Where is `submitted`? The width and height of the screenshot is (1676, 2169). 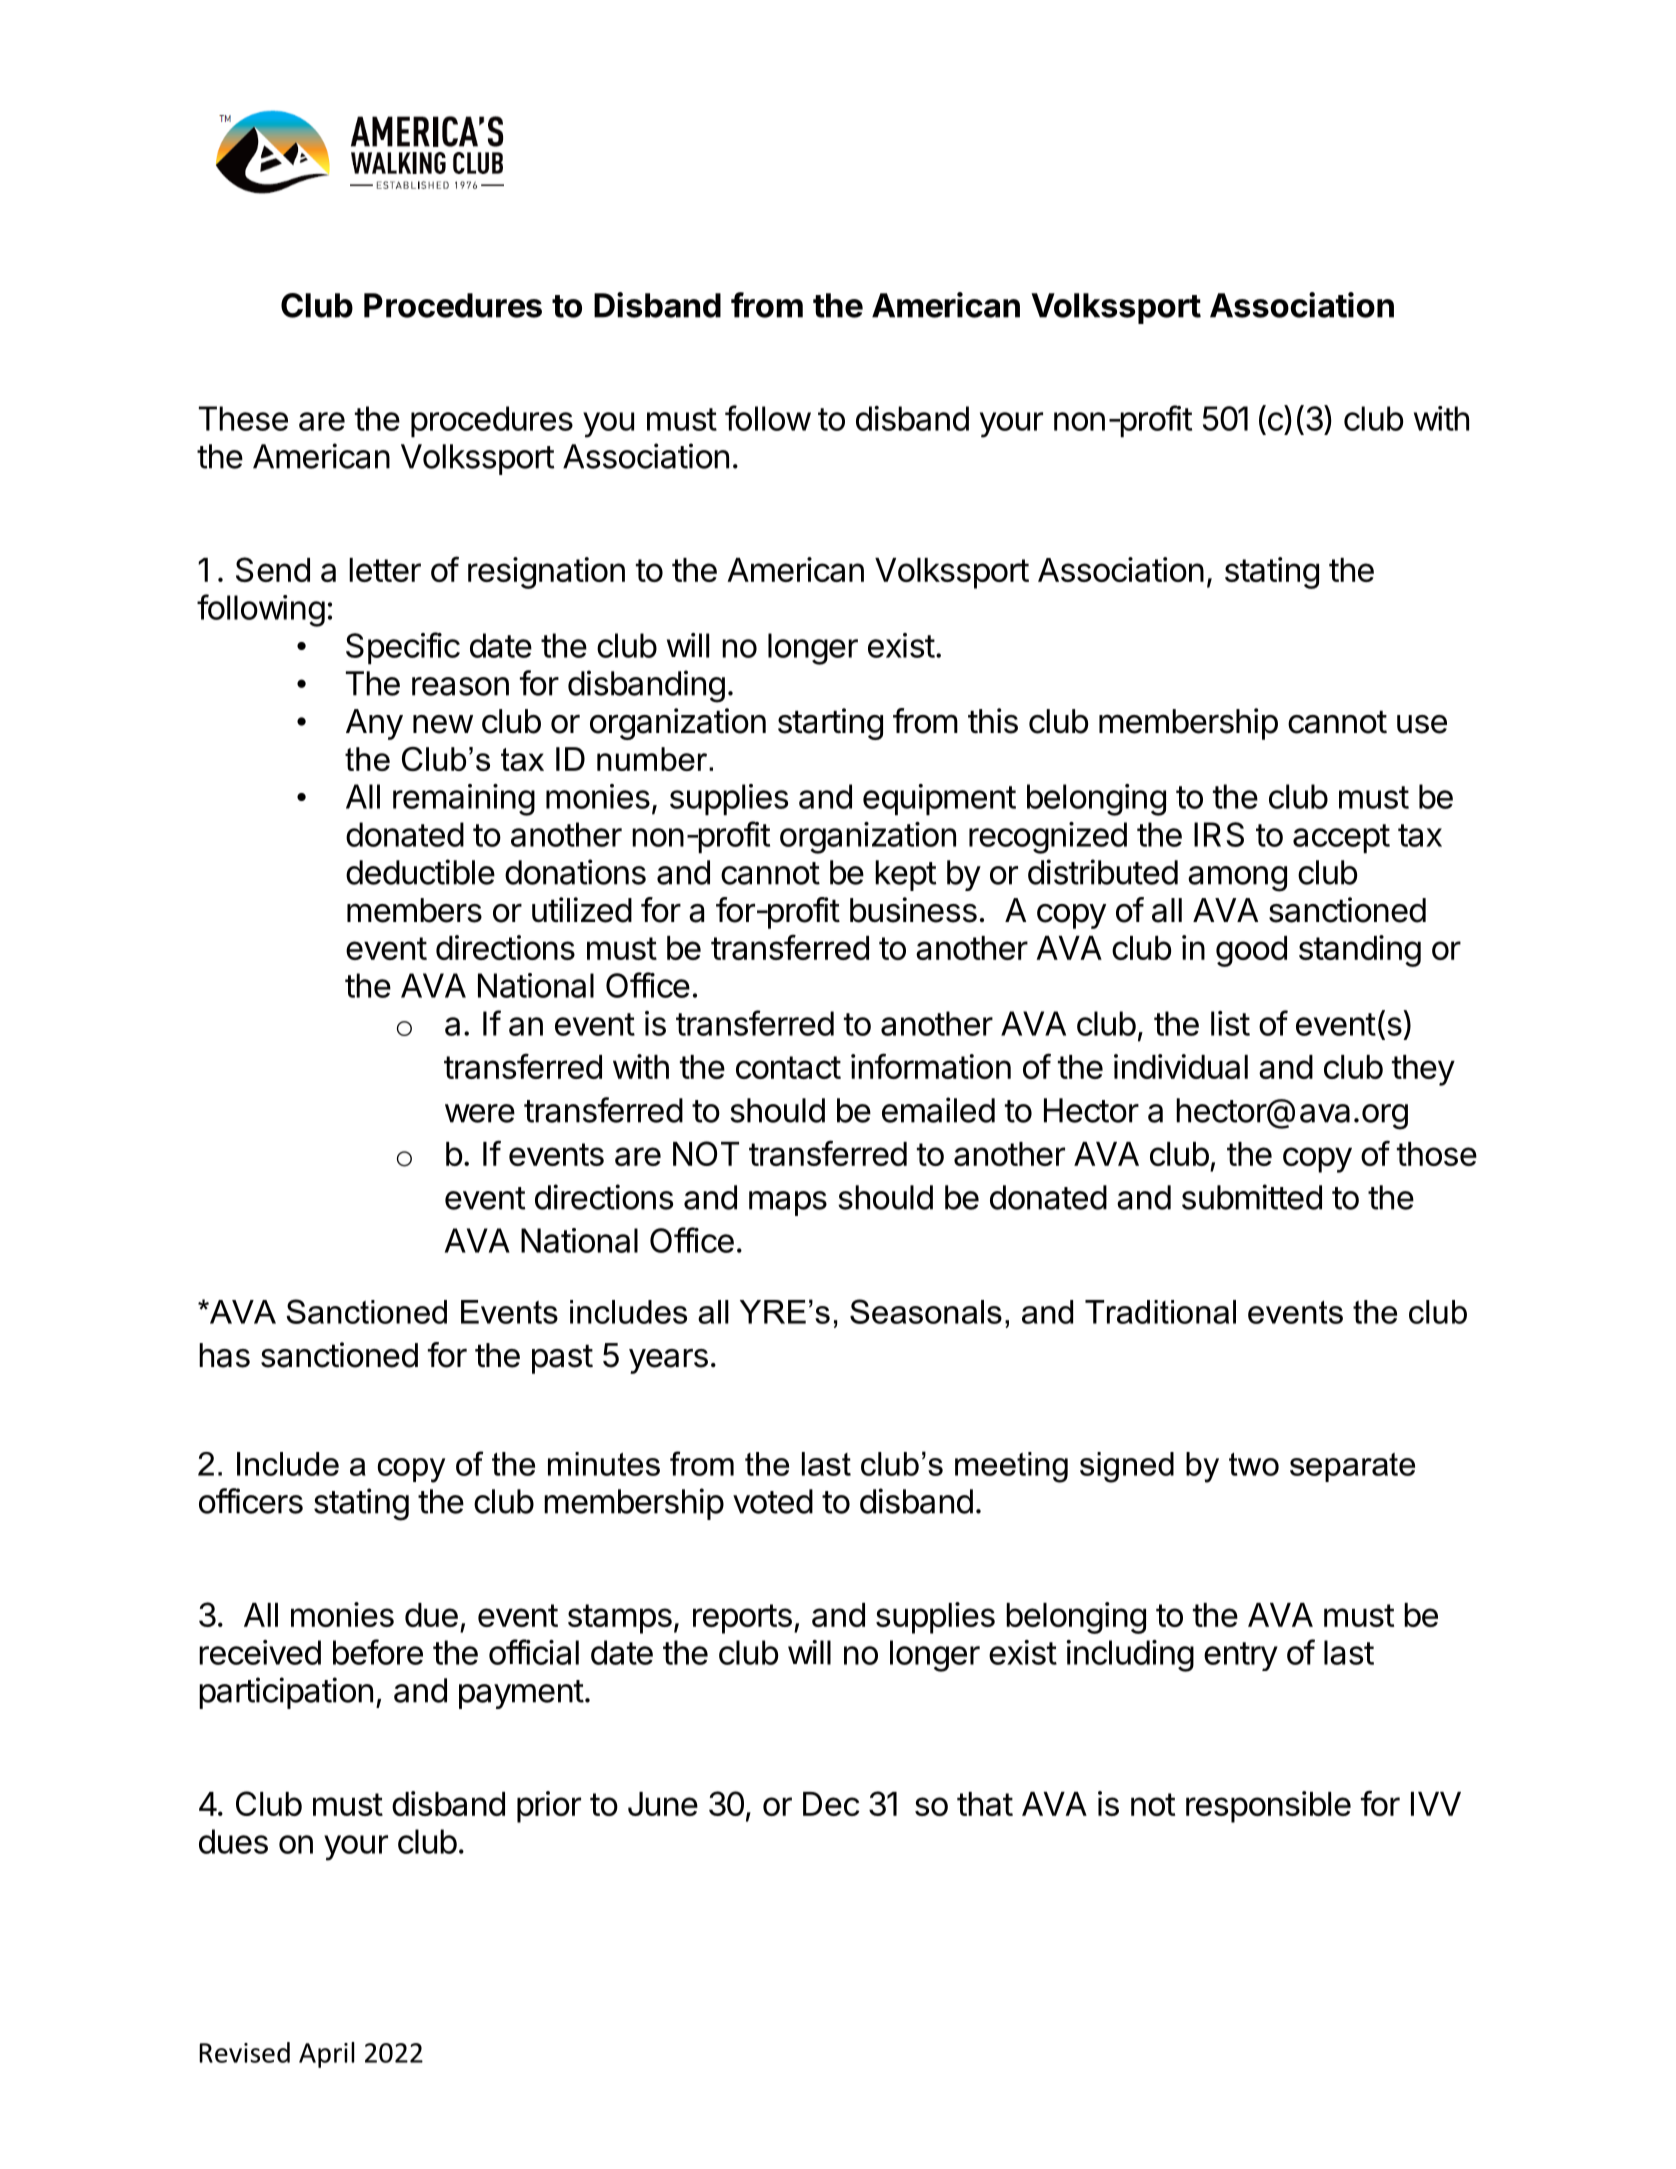 submitted is located at coordinates (1252, 1197).
